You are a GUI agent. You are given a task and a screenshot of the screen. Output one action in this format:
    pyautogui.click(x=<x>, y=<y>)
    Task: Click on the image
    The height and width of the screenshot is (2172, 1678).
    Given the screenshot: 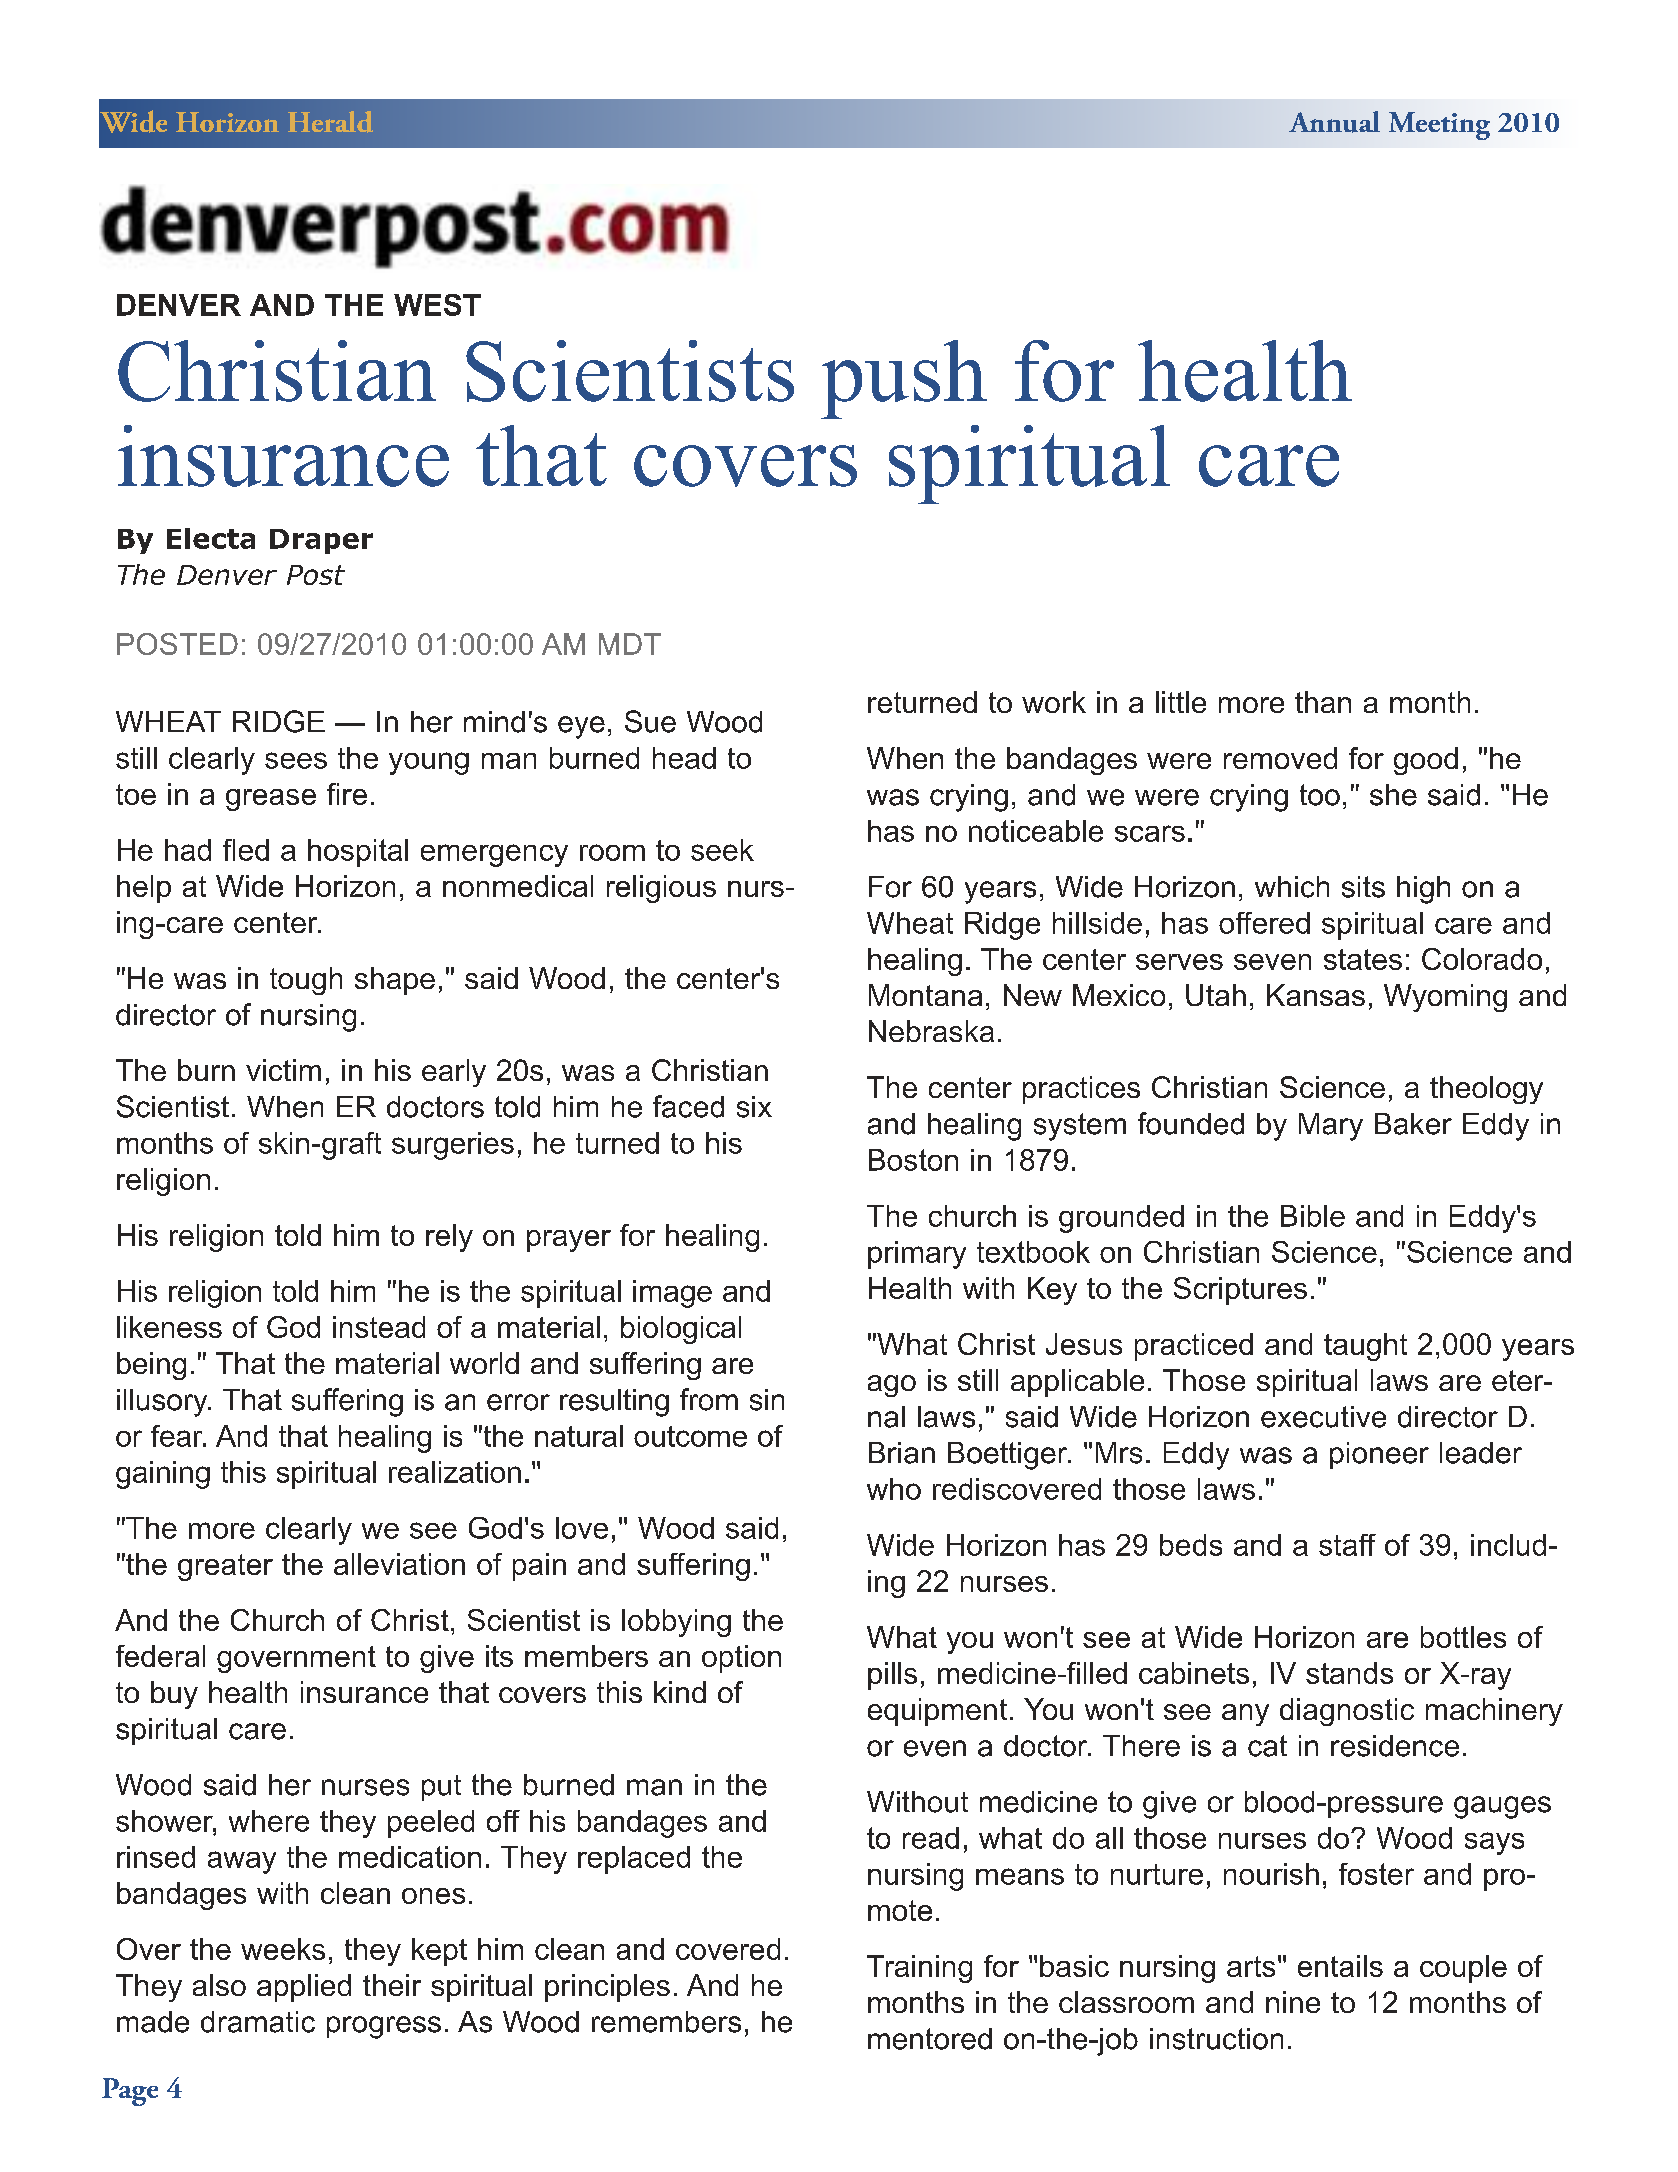 What is the action you would take?
    pyautogui.click(x=672, y=1294)
